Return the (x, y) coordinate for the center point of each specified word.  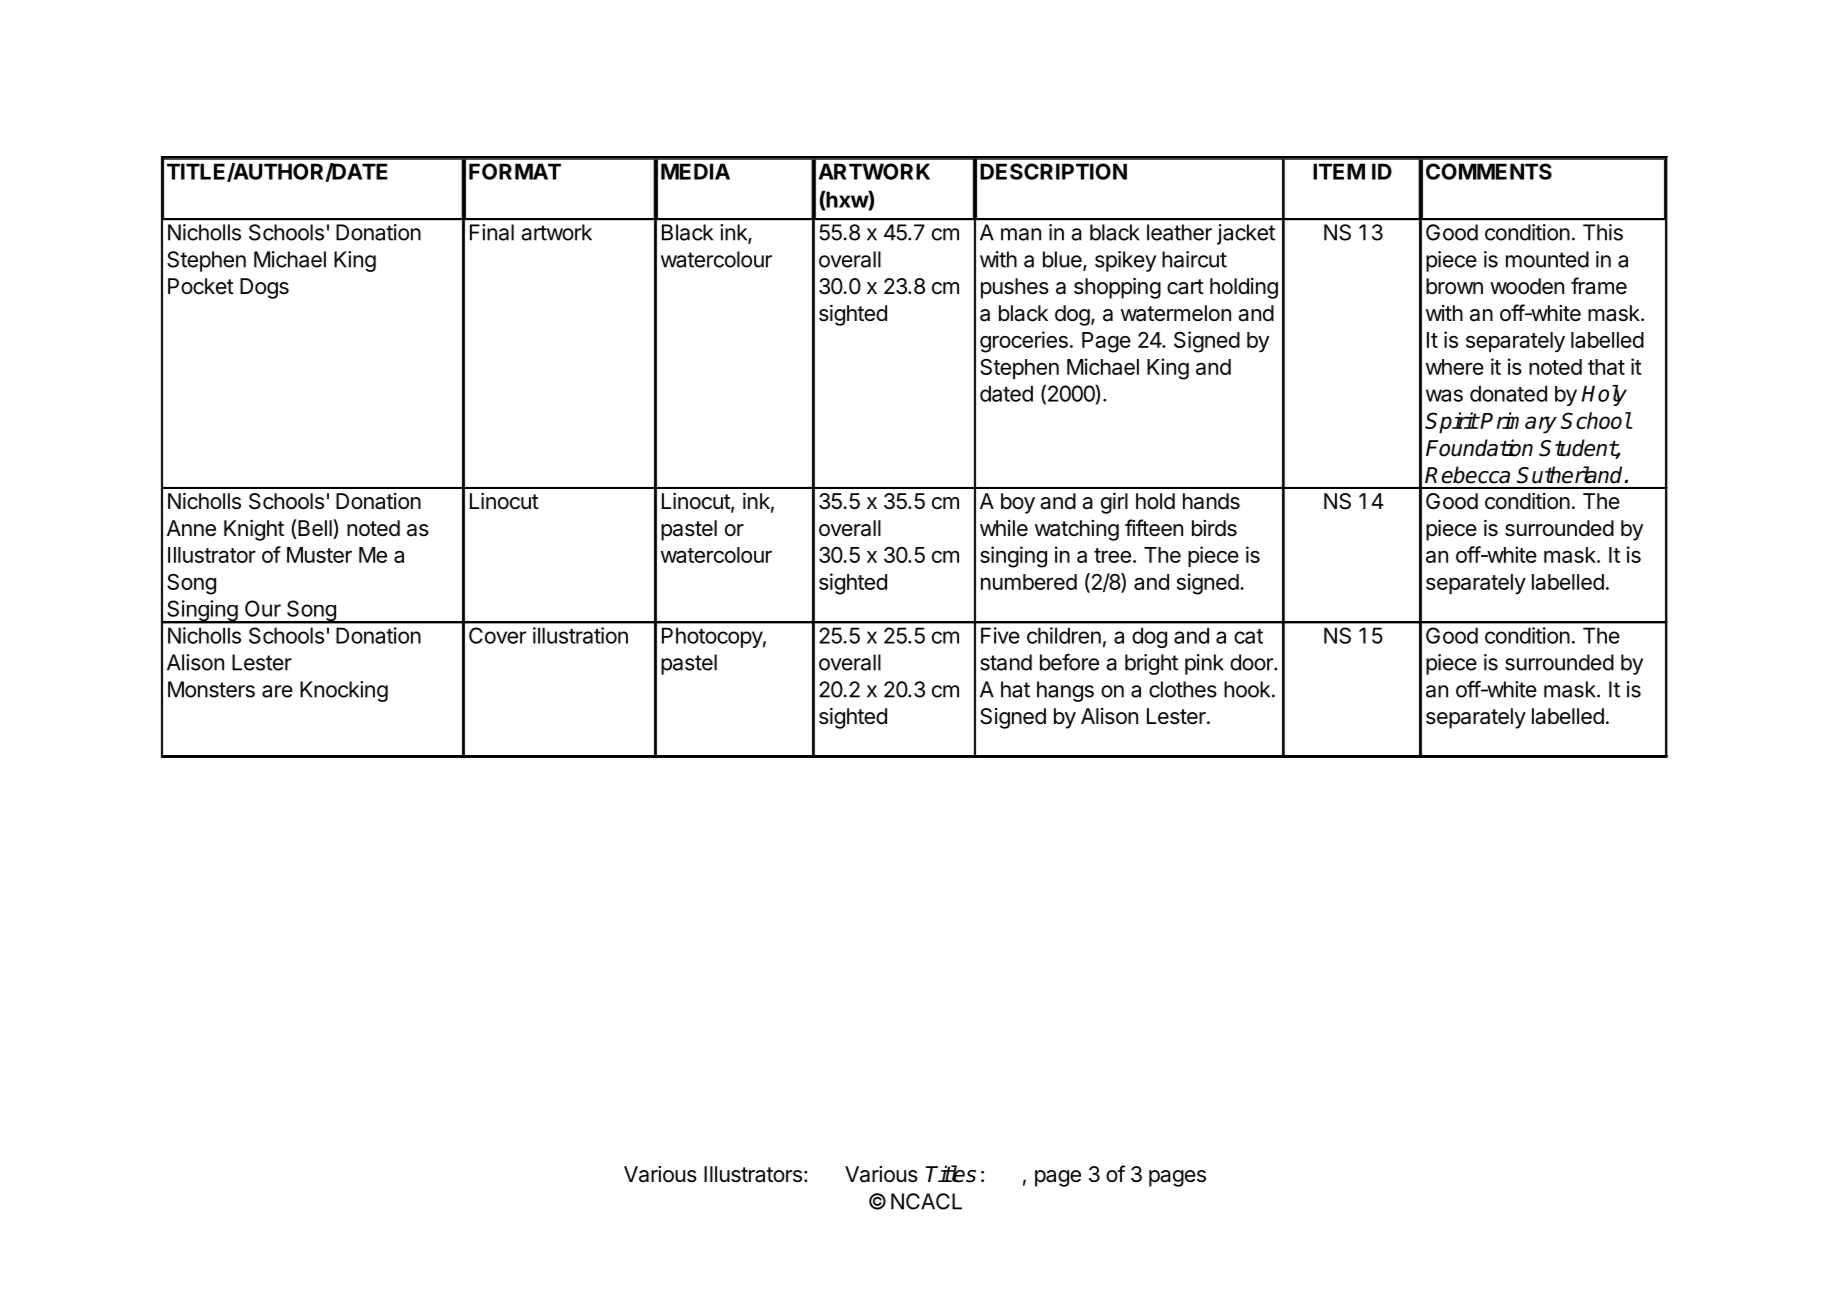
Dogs (264, 288)
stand (1006, 662)
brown (1454, 286)
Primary (1518, 423)
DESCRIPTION (1053, 171)
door (1252, 662)
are (277, 691)
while (1004, 528)
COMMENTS (1489, 171)
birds (1214, 528)
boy (1018, 503)
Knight (254, 530)
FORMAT (515, 171)
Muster (319, 555)
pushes (1015, 288)
